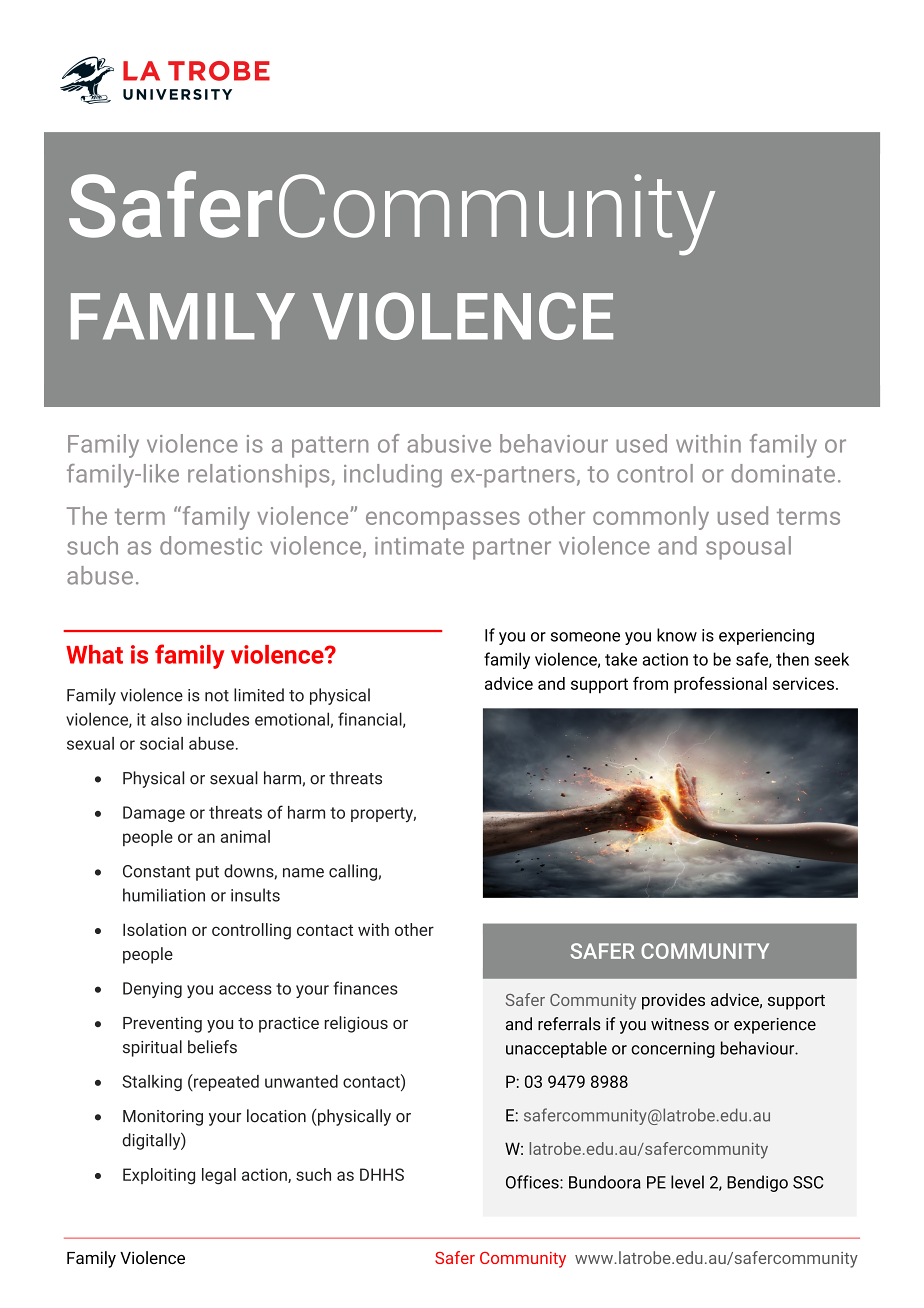 This screenshot has width=924, height=1308. What do you see at coordinates (154, 929) in the screenshot?
I see `Isolation` at bounding box center [154, 929].
